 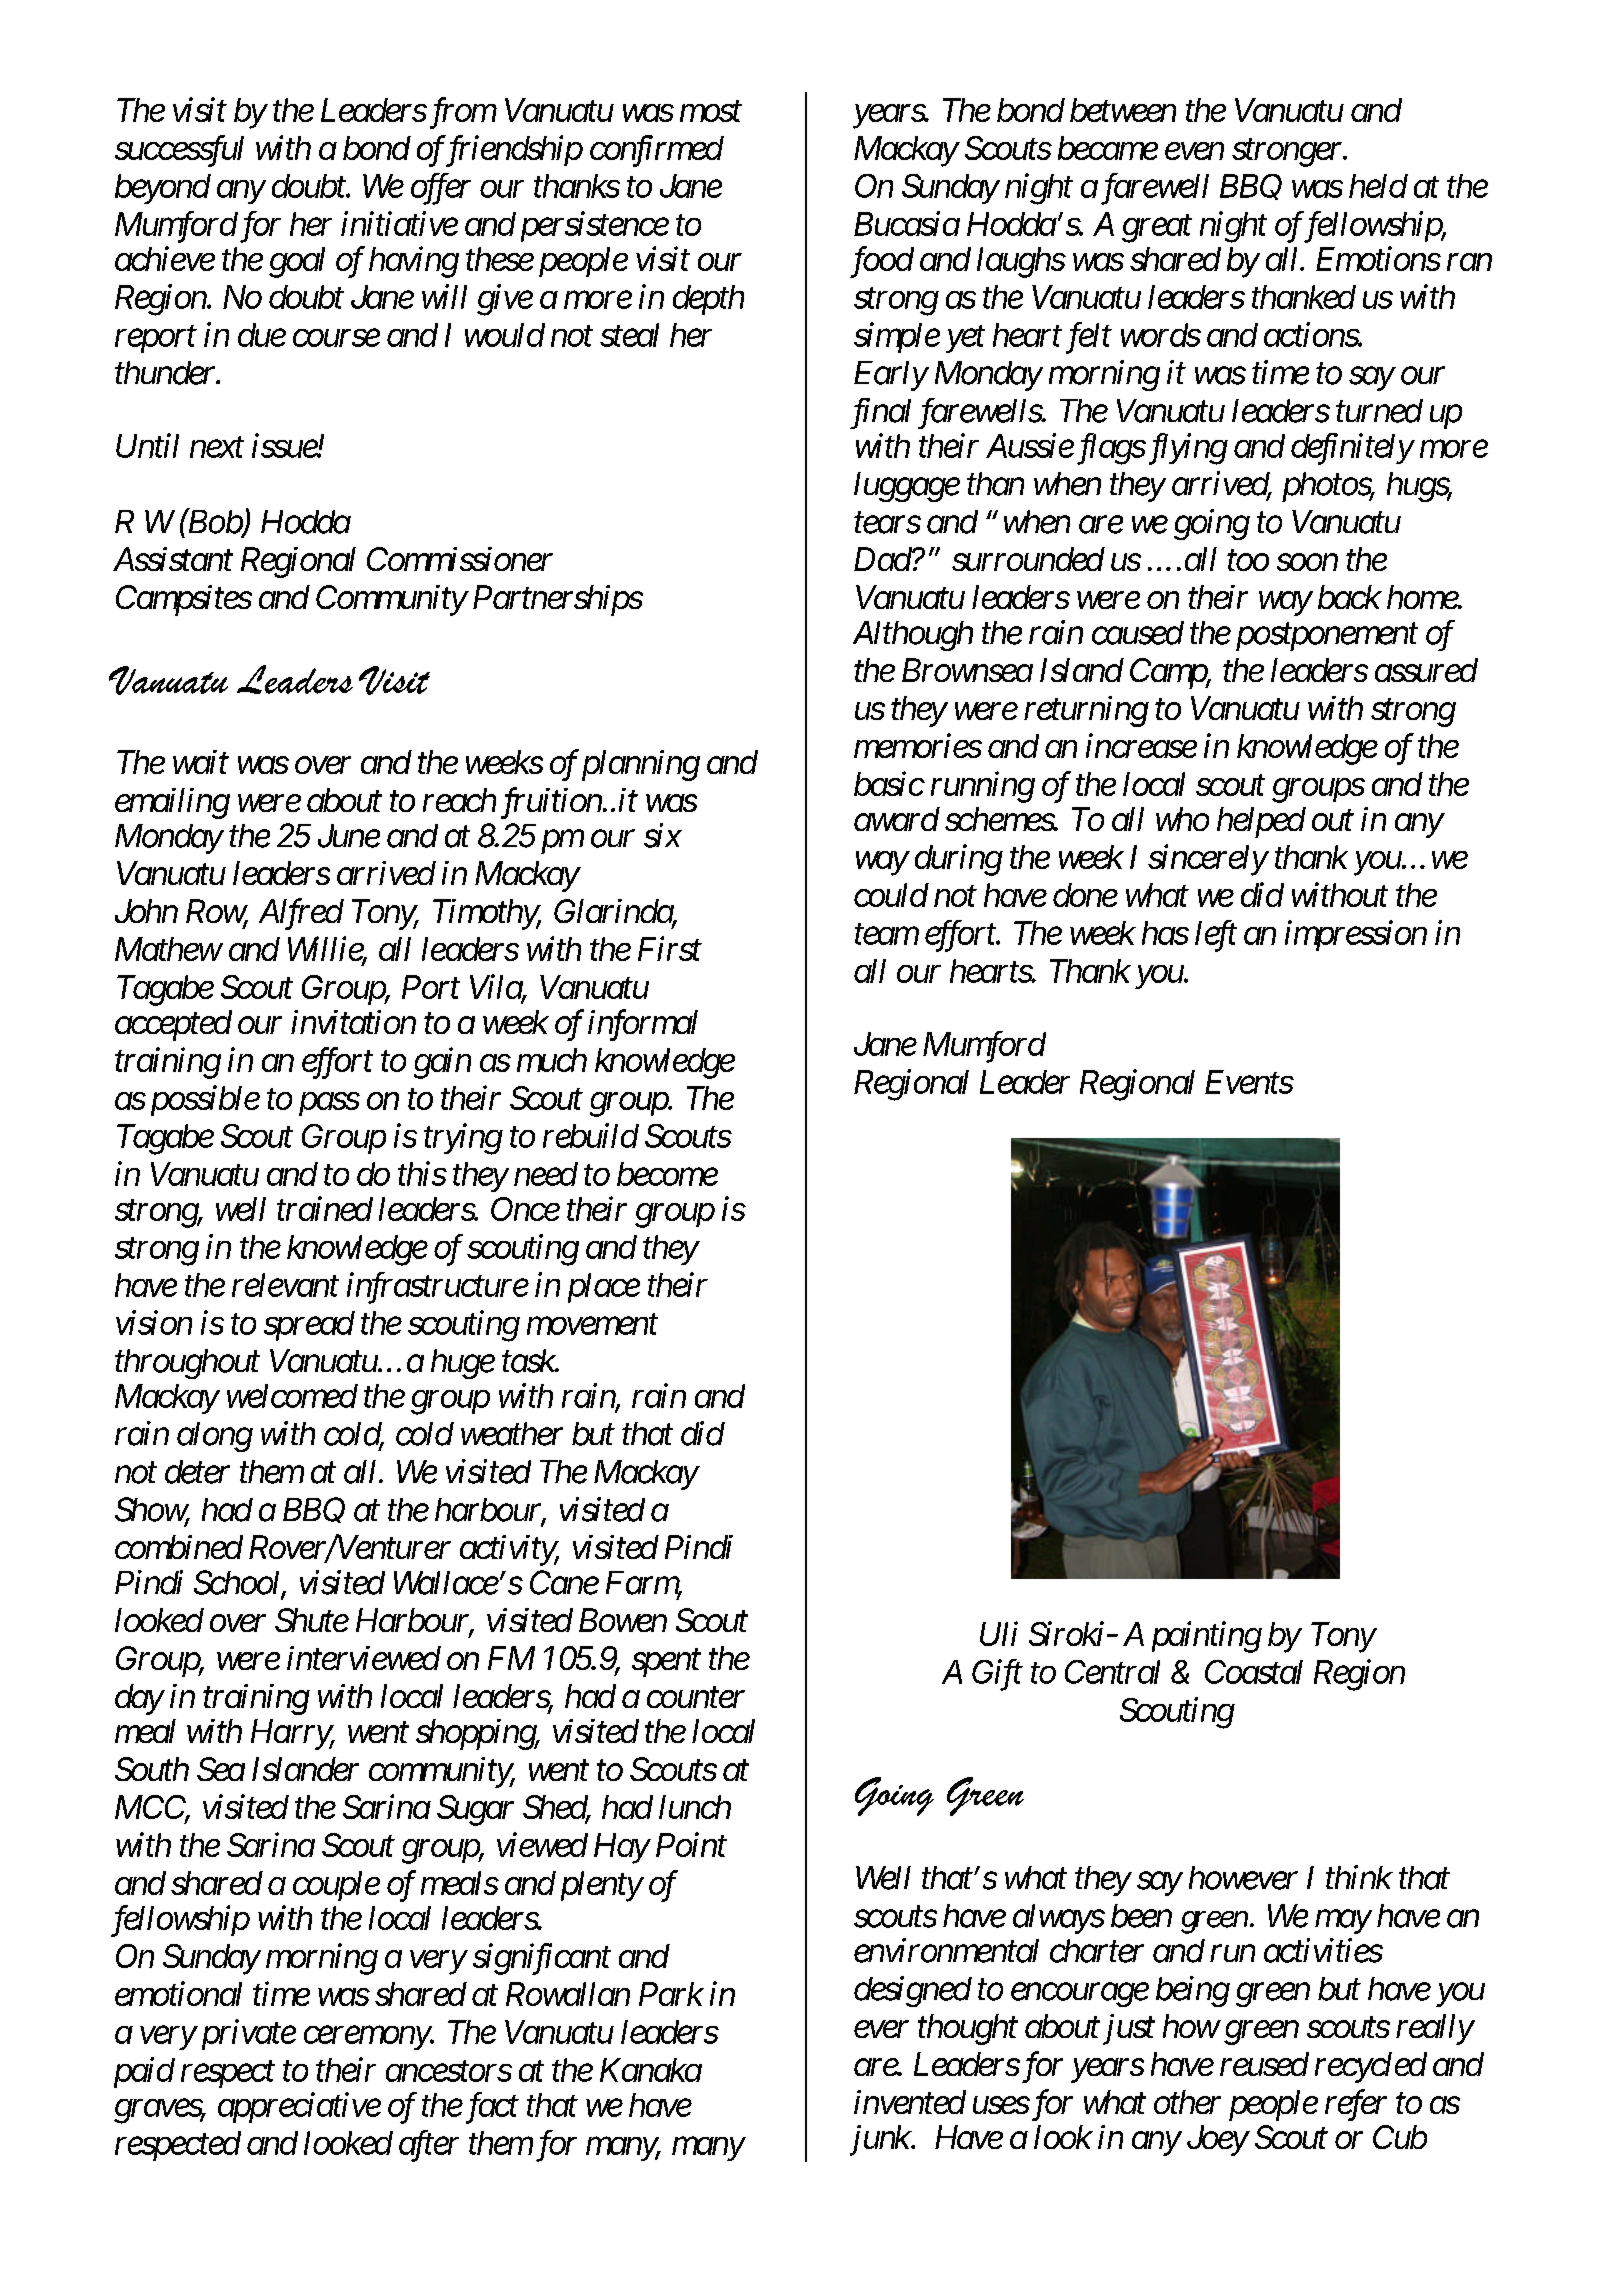 I want to click on most, so click(x=711, y=112).
